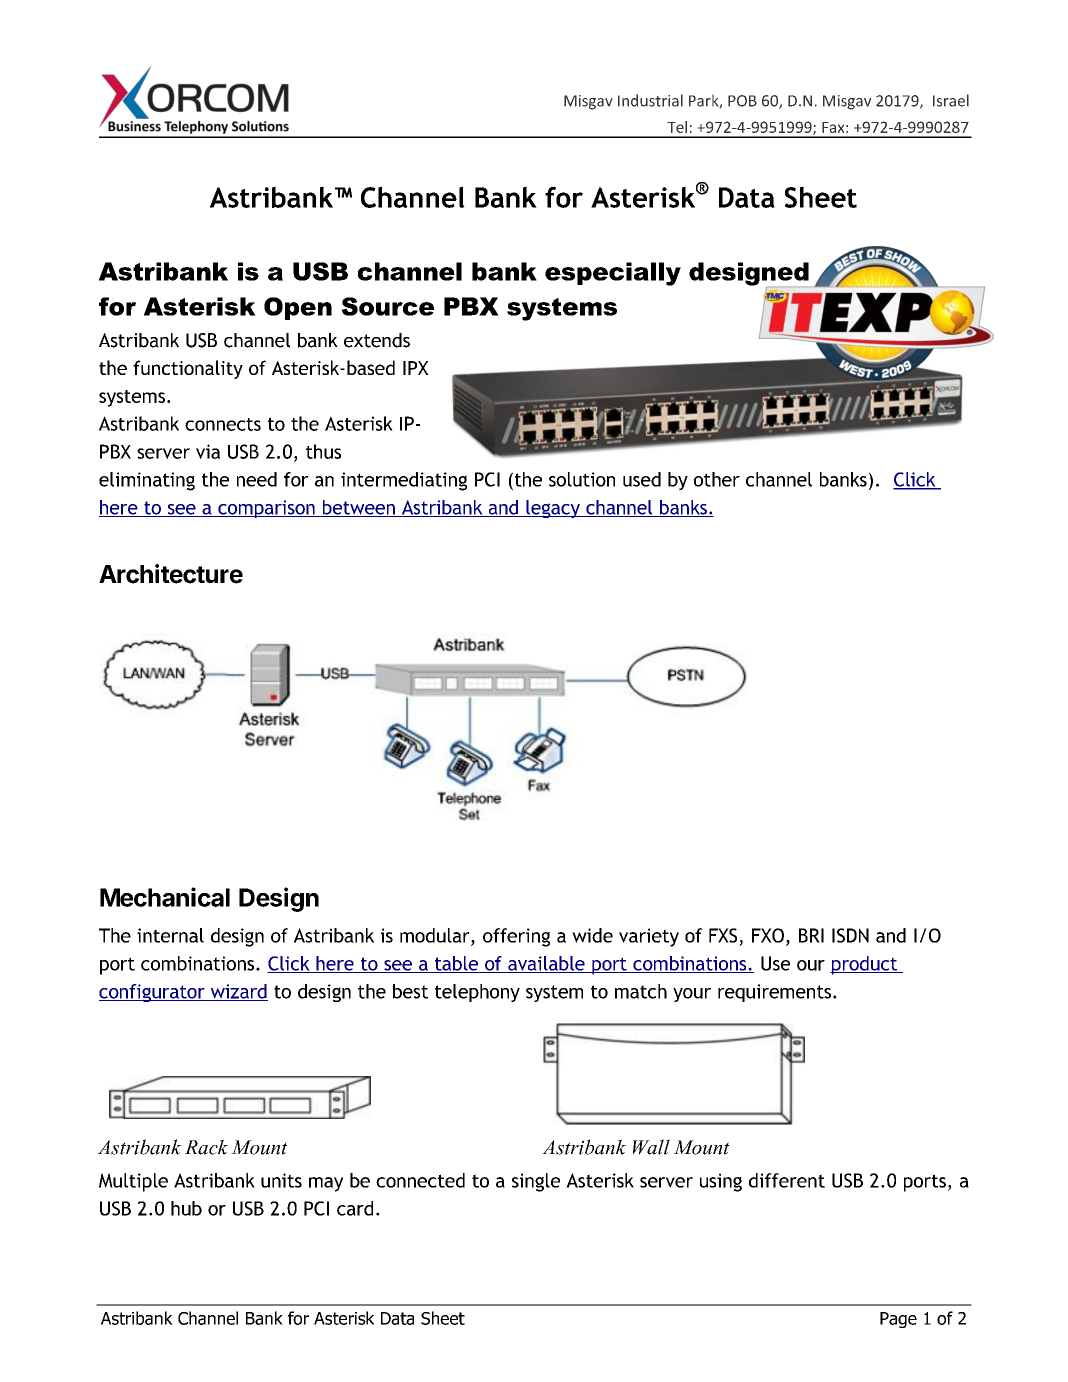 The height and width of the document is (1382, 1068). I want to click on Architecture, so click(171, 574).
